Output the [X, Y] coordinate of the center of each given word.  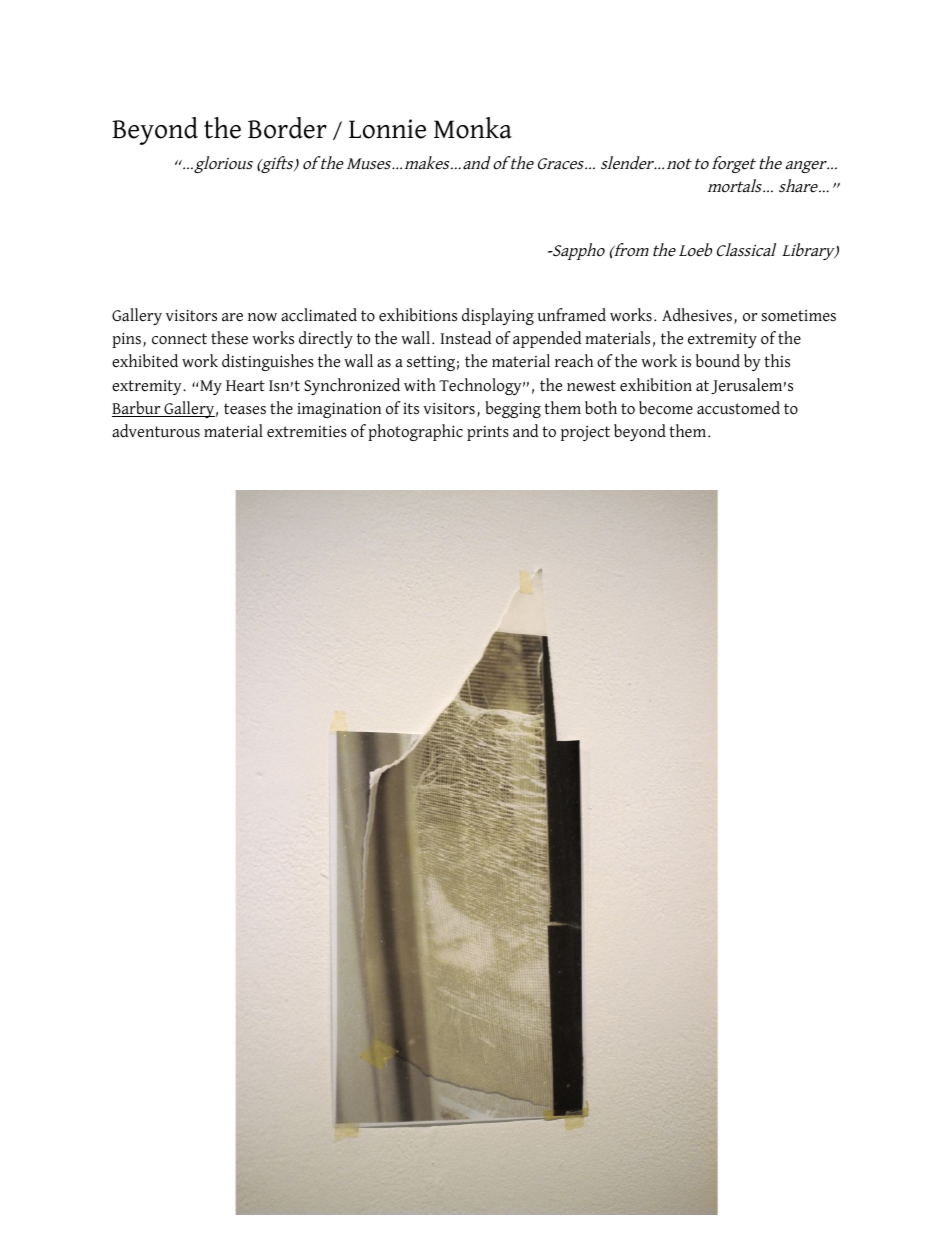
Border [287, 128]
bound [718, 361]
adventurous [156, 431]
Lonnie [387, 129]
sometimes [799, 315]
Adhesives [697, 315]
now [262, 317]
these [229, 338]
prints [488, 433]
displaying [498, 316]
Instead [466, 338]
